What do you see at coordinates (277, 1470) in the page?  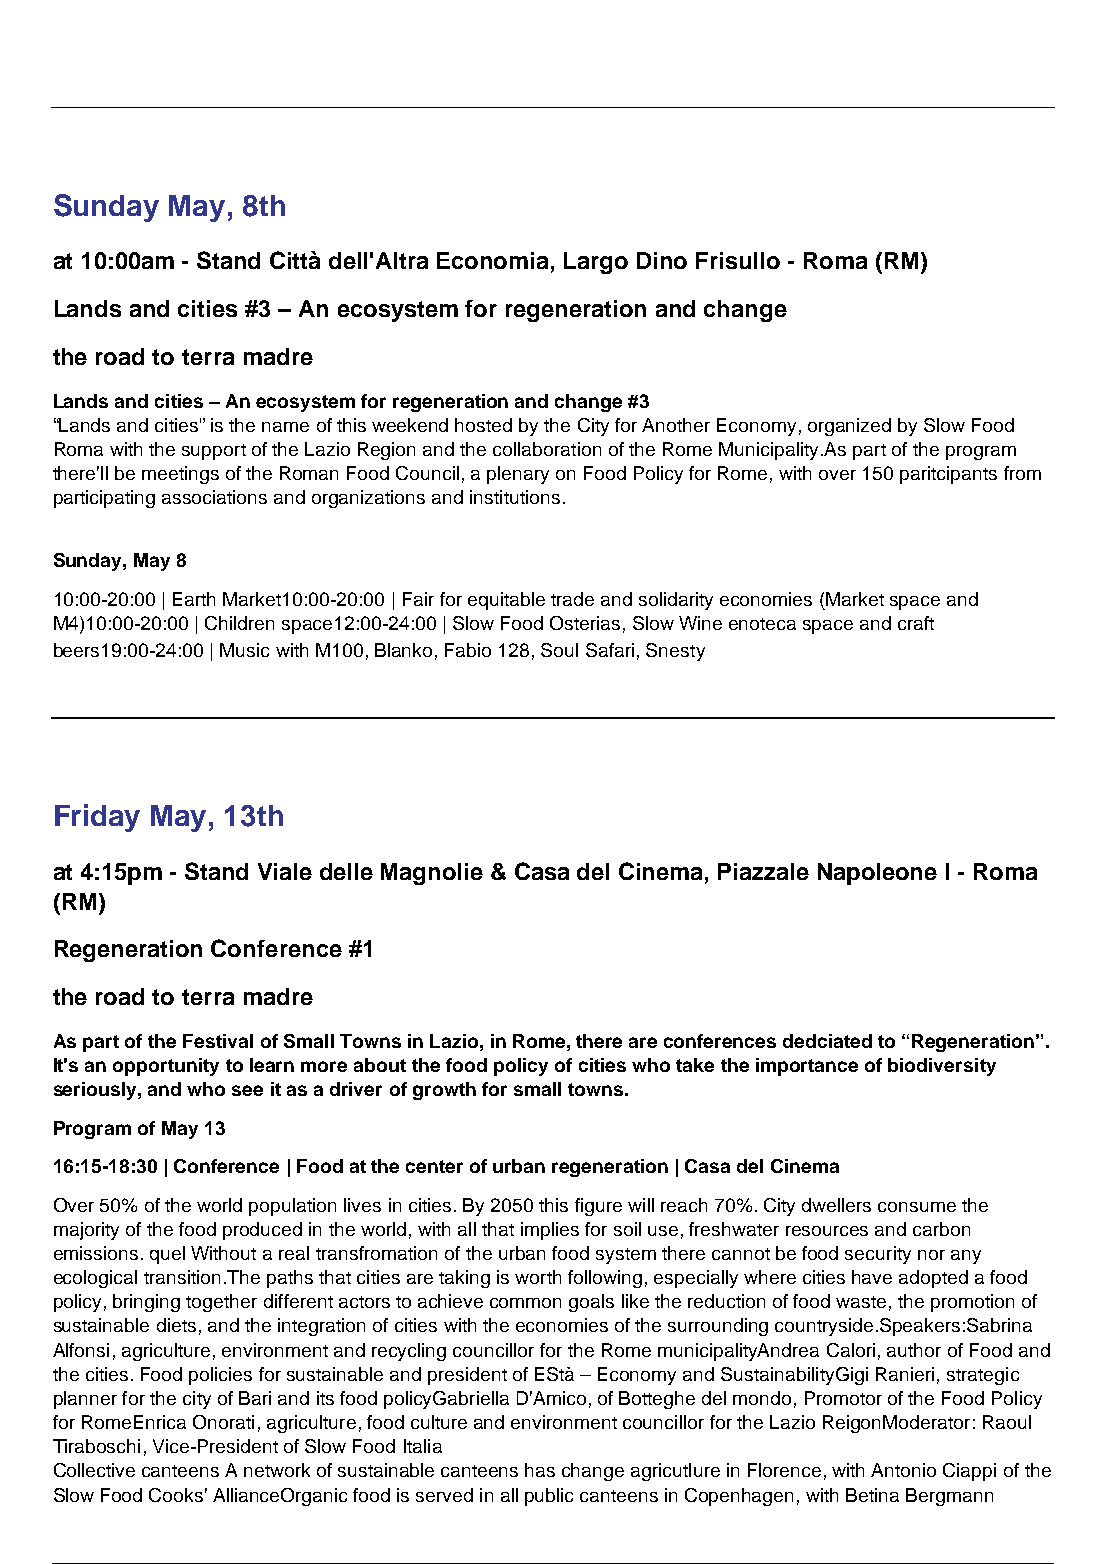 I see `network` at bounding box center [277, 1470].
